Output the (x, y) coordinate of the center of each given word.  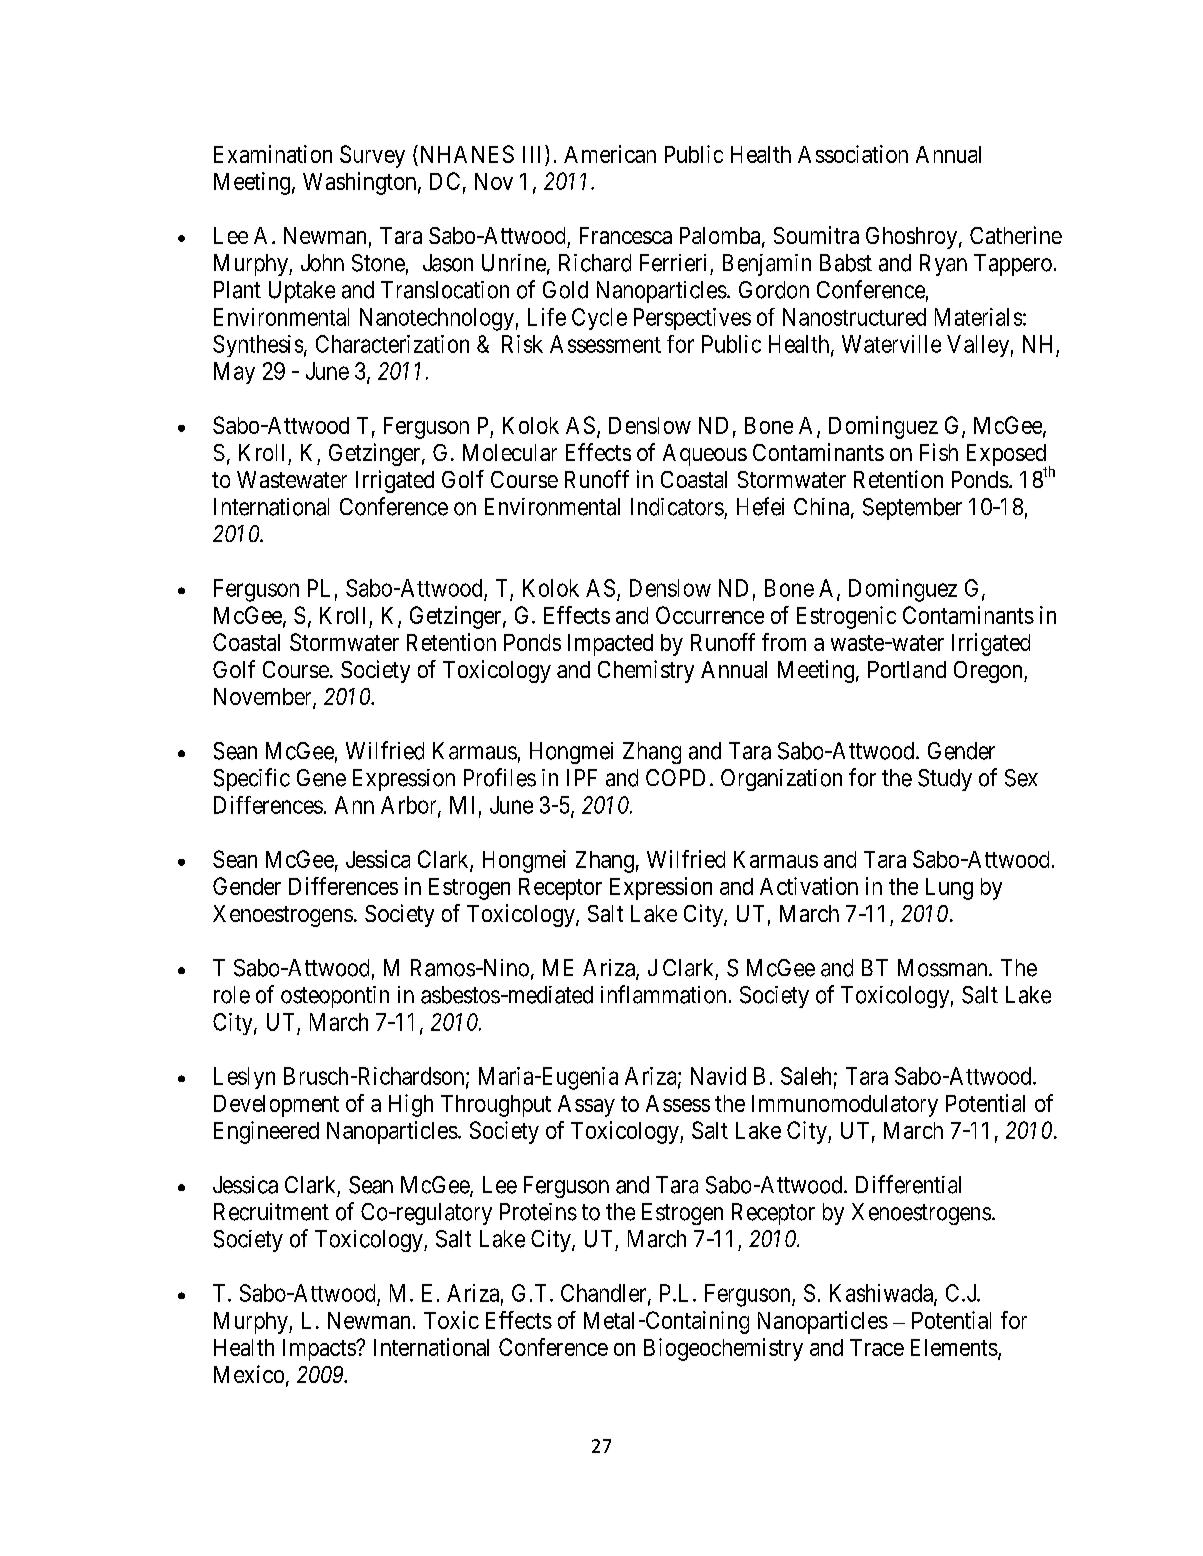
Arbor (410, 806)
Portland (907, 669)
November (264, 698)
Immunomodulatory (845, 1106)
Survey (372, 156)
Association (853, 154)
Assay (586, 1106)
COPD (675, 777)
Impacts (320, 1350)
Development (276, 1106)
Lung (949, 889)
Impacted (610, 645)
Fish (939, 452)
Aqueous (705, 455)
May (234, 373)
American (610, 154)
